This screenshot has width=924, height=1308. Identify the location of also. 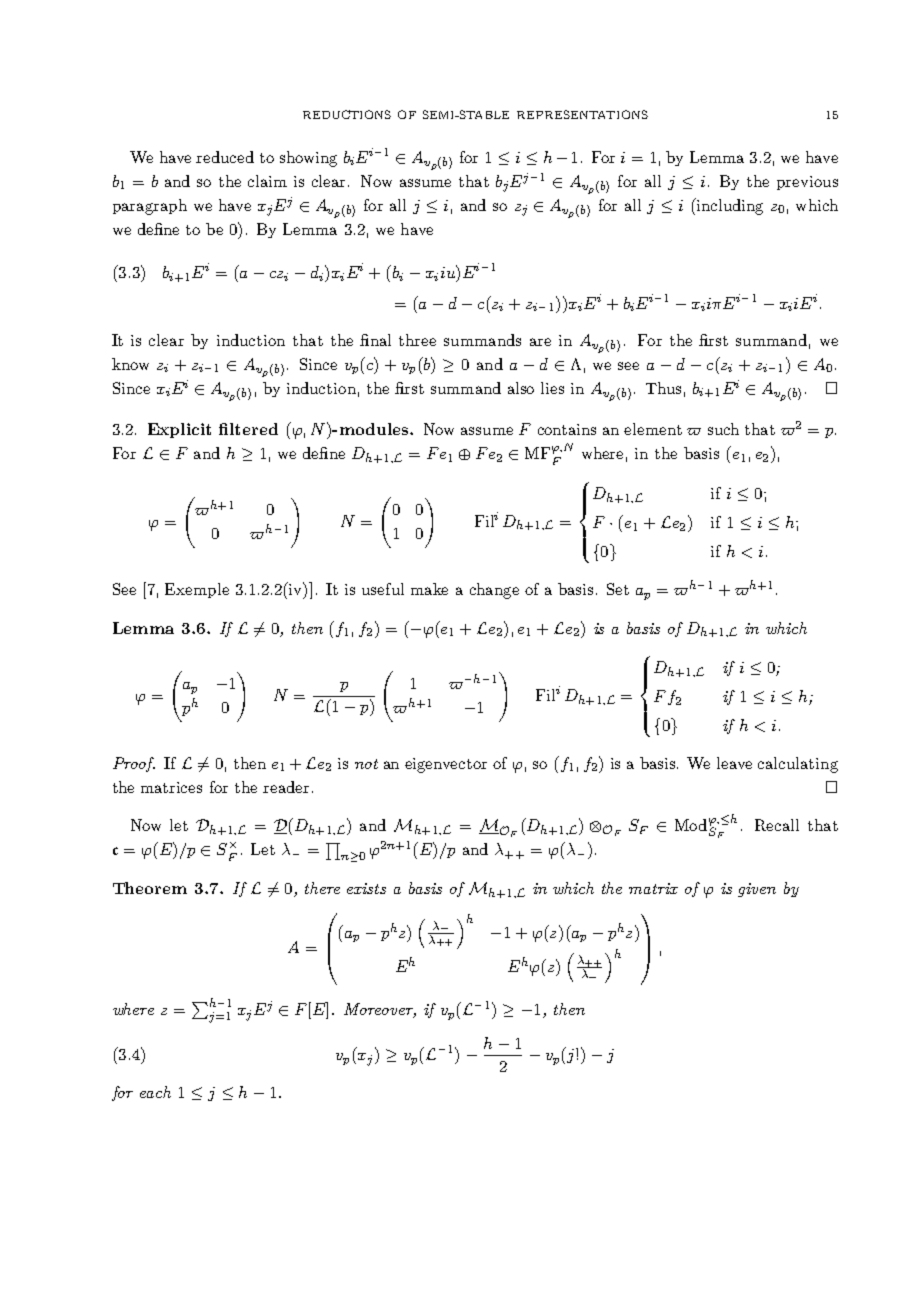
(521, 388).
